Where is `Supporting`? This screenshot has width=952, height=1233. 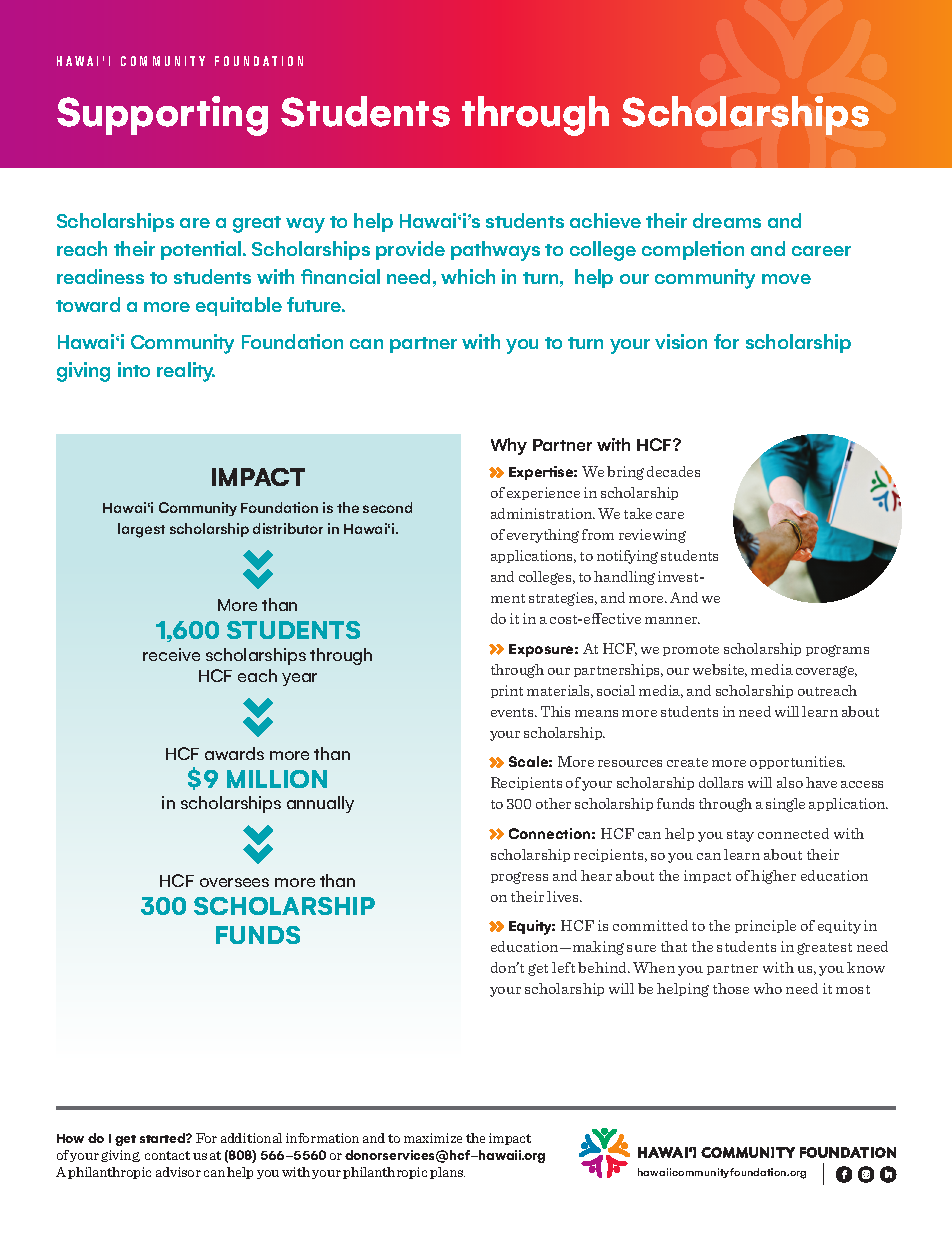 Supporting is located at coordinates (162, 116).
